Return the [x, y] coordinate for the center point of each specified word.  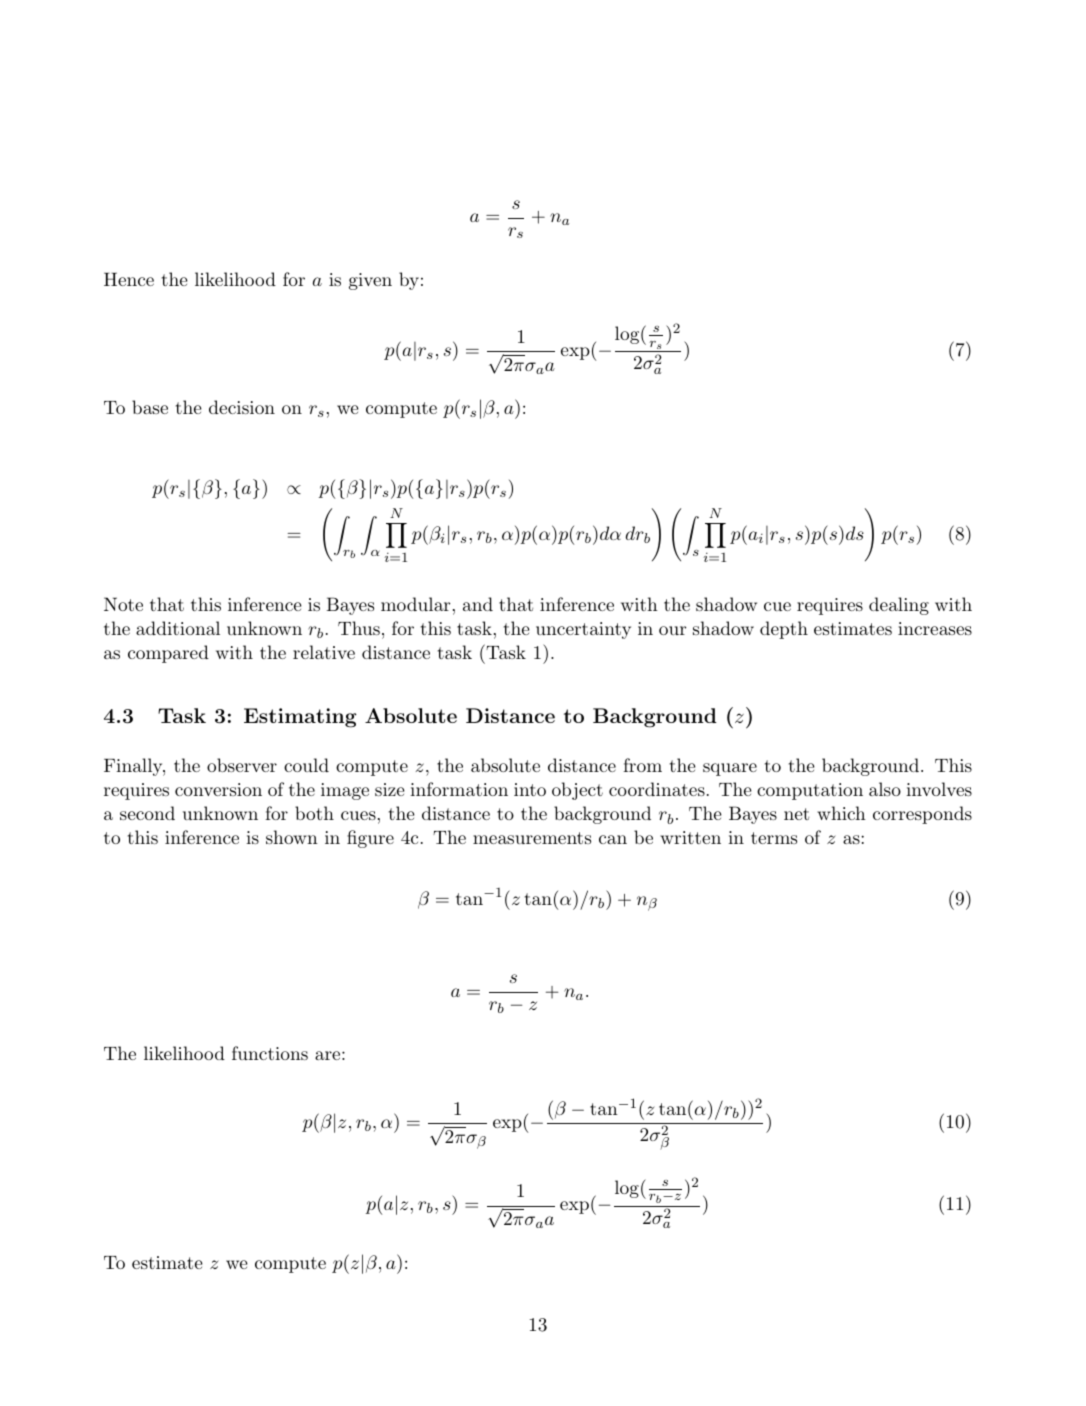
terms [774, 838]
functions [270, 1053]
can [613, 839]
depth [784, 630]
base [150, 407]
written [690, 837]
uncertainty [583, 630]
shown [292, 837]
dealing [899, 606]
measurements [532, 838]
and [478, 604]
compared [168, 654]
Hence [129, 279]
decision [242, 407]
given [370, 281]
